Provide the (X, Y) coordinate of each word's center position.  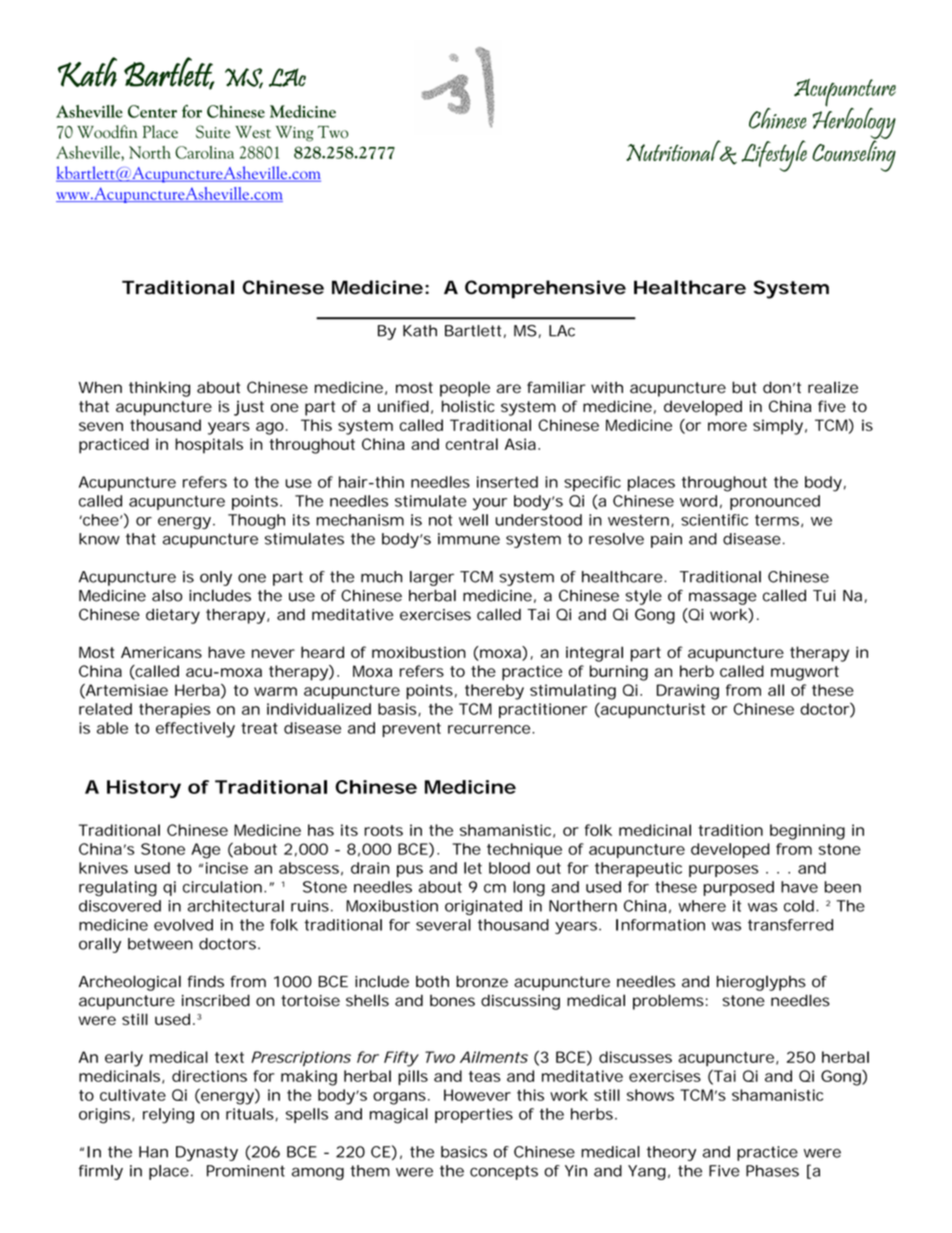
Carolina (204, 152)
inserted (507, 482)
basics (464, 1152)
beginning (807, 832)
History (144, 789)
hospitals (209, 446)
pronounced (775, 502)
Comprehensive (545, 289)
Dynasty (207, 1153)
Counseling (854, 155)
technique (524, 850)
